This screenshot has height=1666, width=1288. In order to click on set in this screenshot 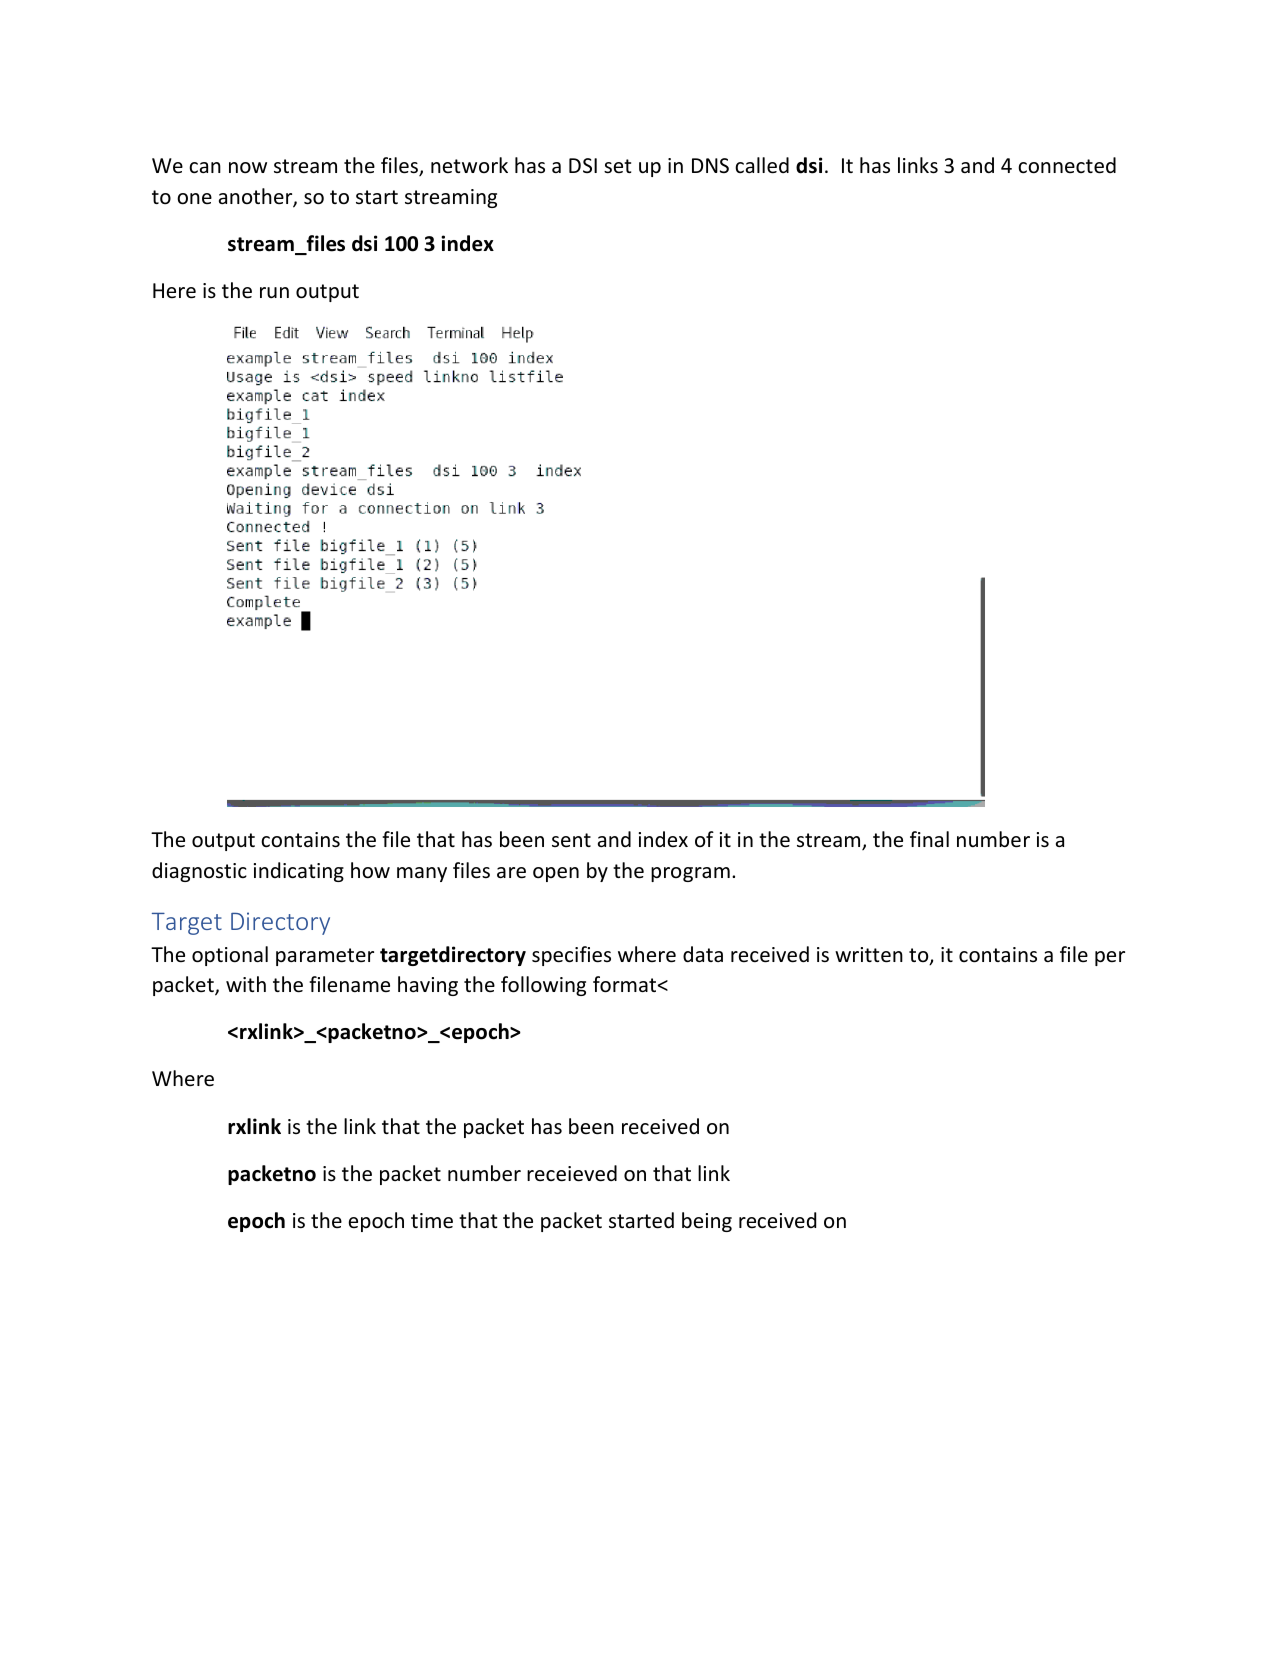, I will do `click(617, 166)`.
